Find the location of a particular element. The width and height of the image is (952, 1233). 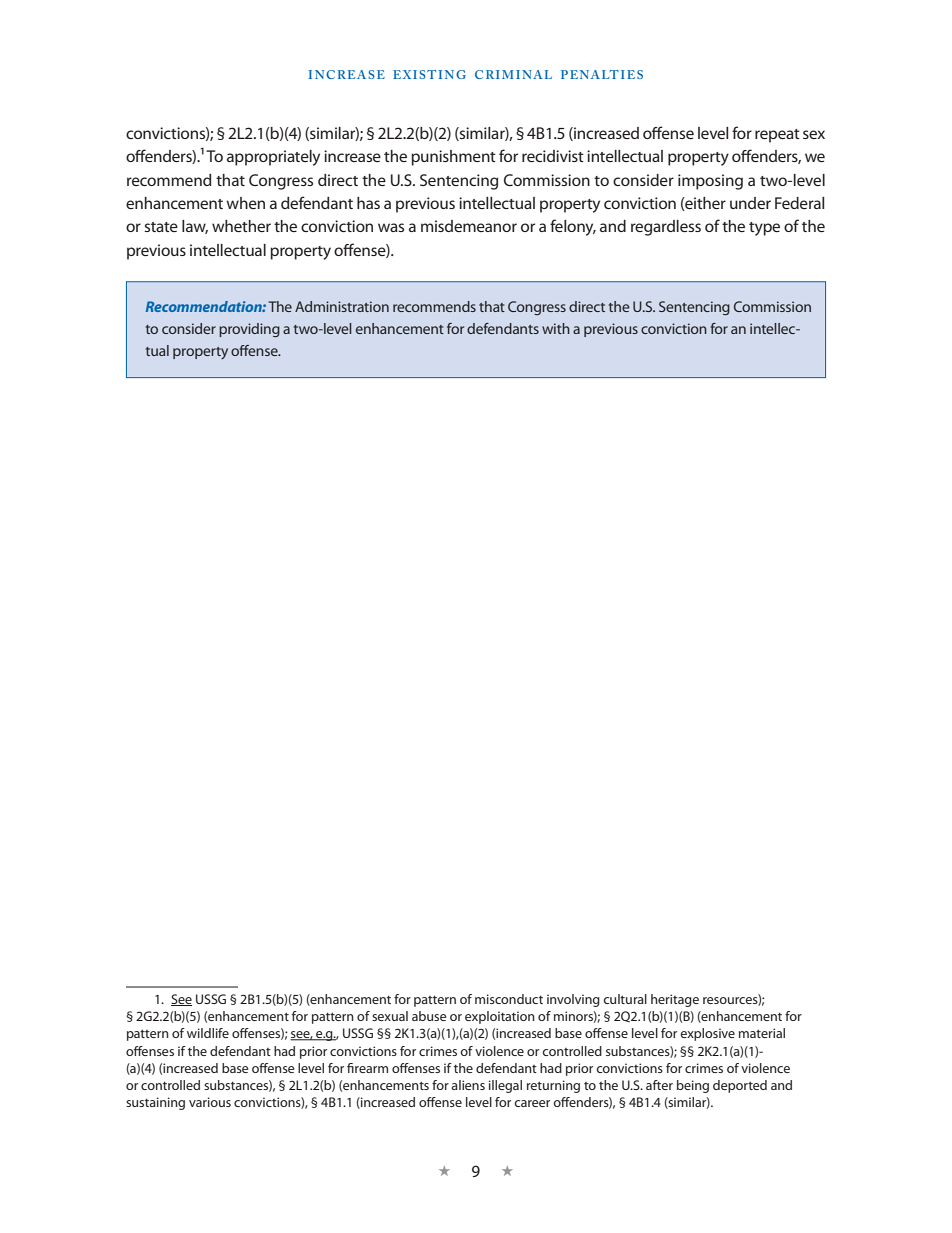

providing is located at coordinates (249, 330).
